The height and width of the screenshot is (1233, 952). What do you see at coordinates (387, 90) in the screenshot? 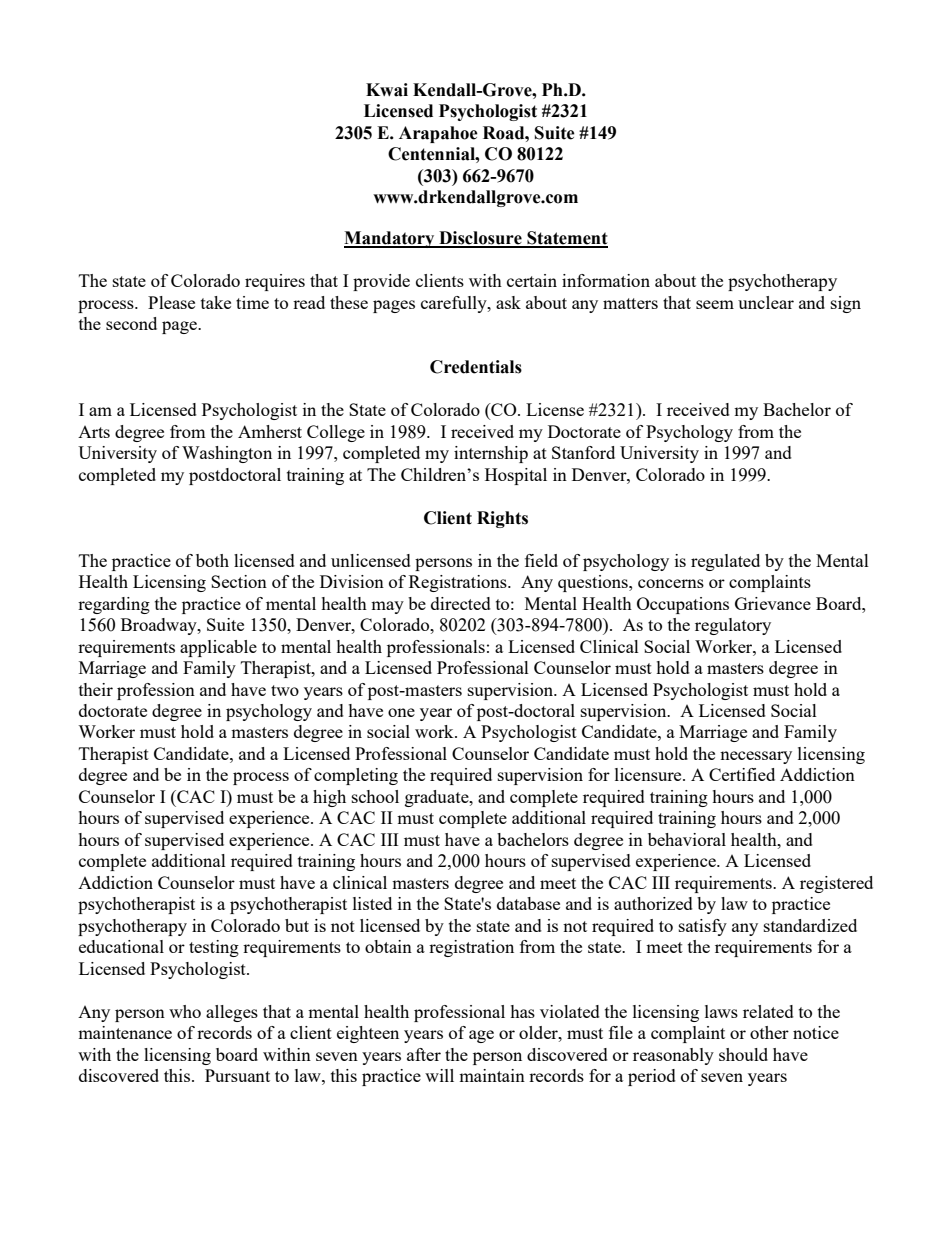
I see `Kwai` at bounding box center [387, 90].
